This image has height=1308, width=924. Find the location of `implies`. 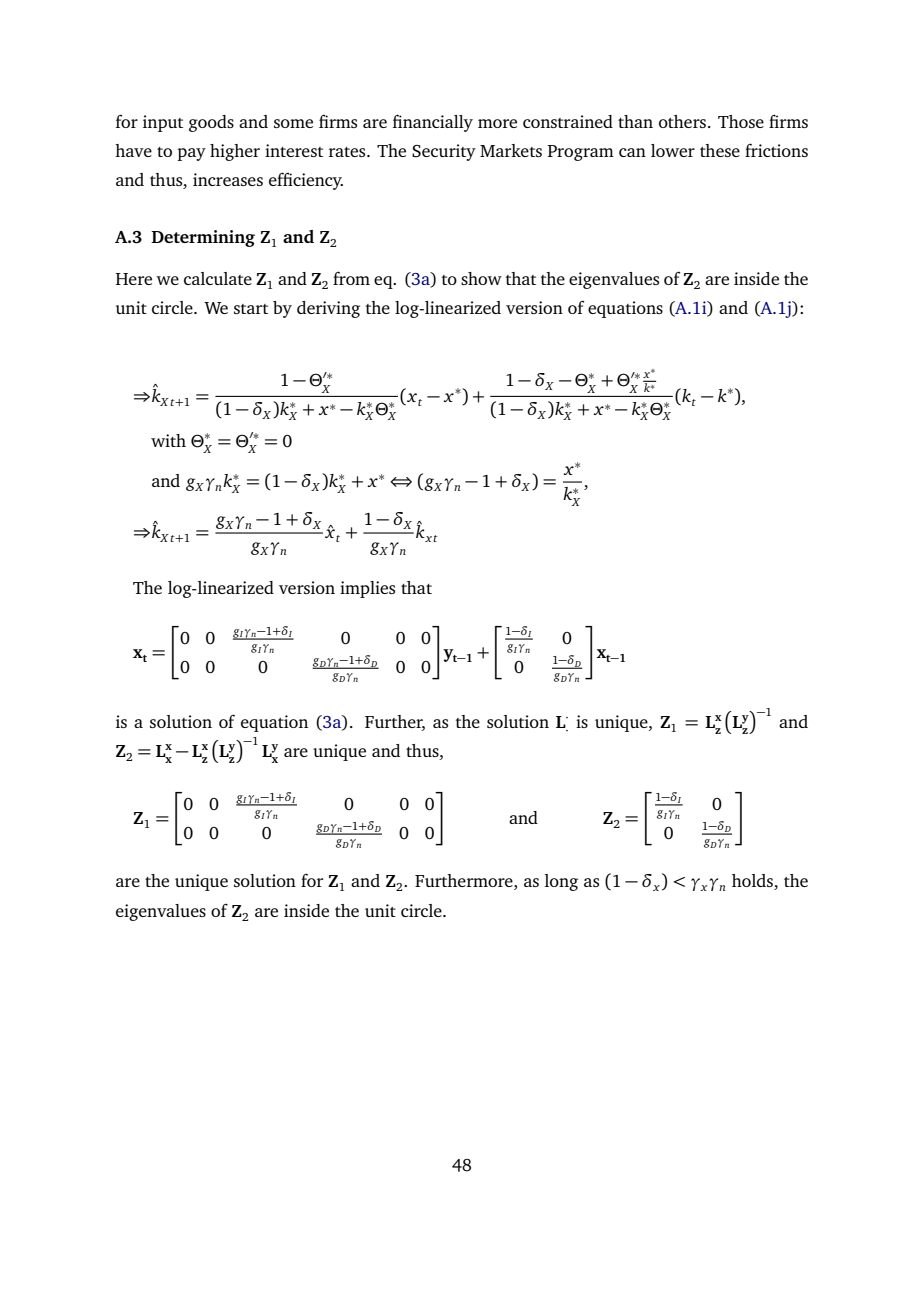

implies is located at coordinates (367, 589).
